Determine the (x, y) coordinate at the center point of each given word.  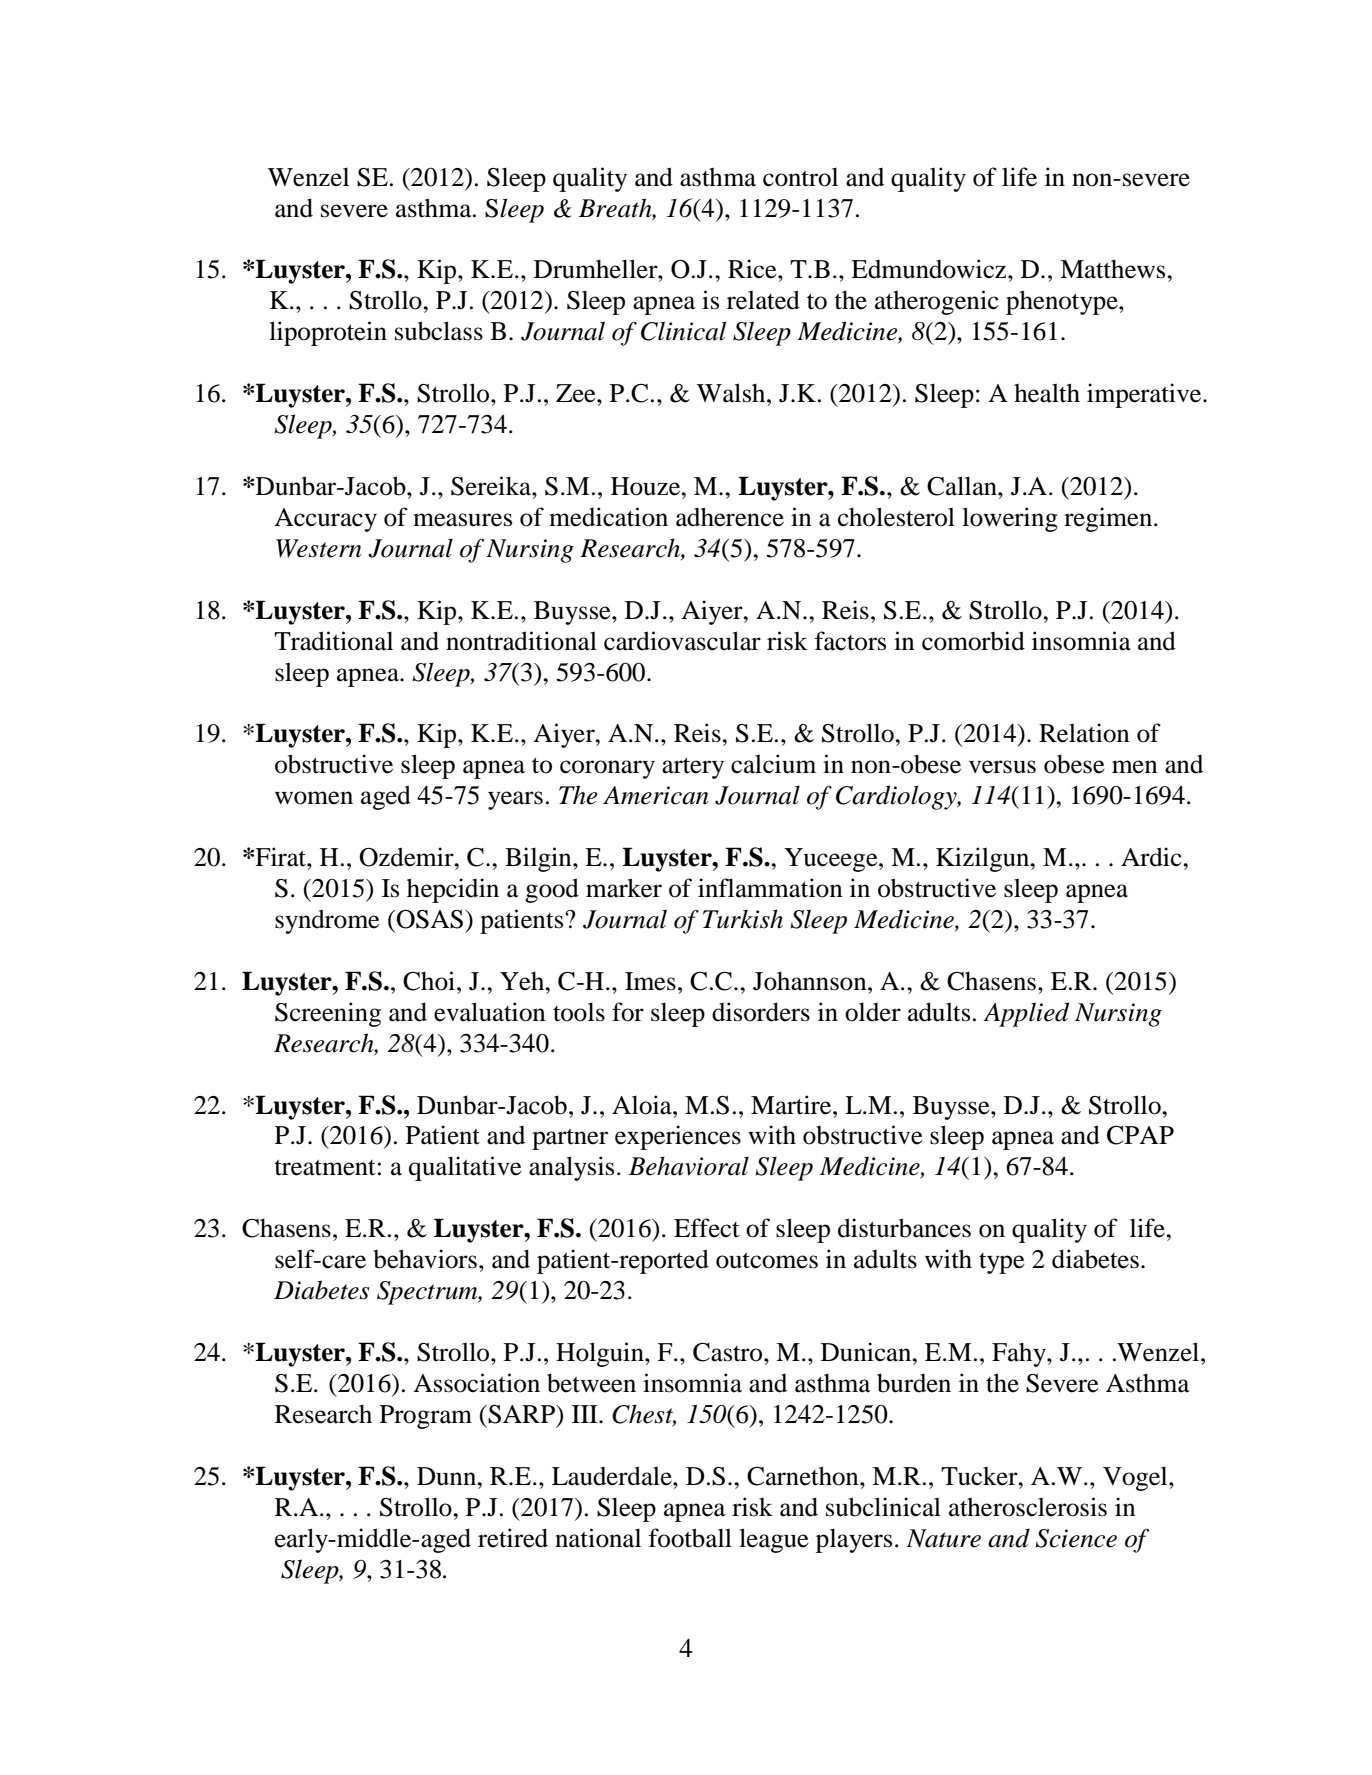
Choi (429, 981)
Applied (1026, 1014)
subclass (439, 331)
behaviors (425, 1259)
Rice (753, 269)
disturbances (904, 1228)
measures (462, 520)
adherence (730, 517)
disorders (761, 1012)
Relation (1084, 733)
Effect (707, 1228)
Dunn (448, 1476)
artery (693, 768)
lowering (1010, 519)
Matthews (1114, 269)
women (314, 798)
